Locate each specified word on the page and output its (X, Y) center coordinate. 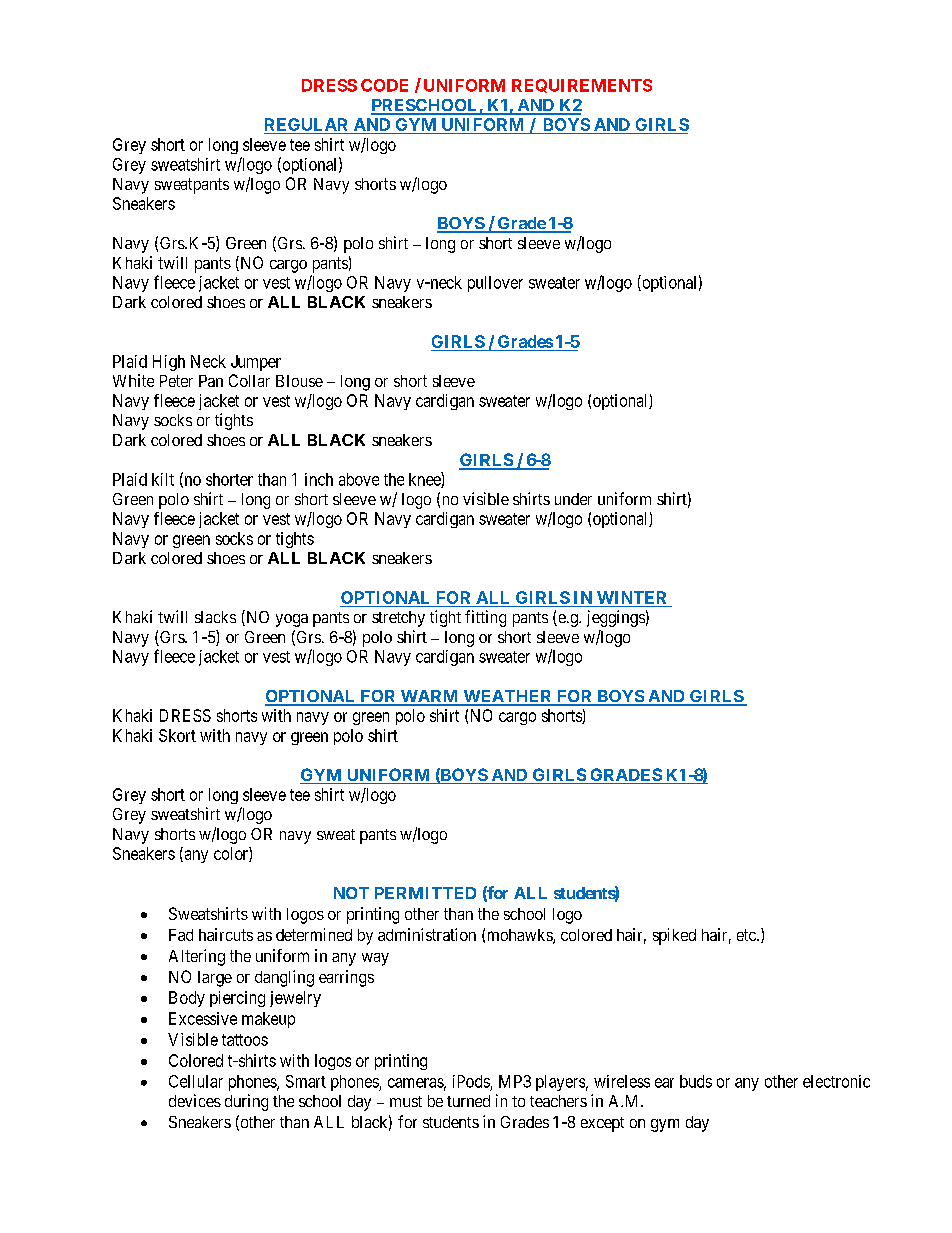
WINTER (632, 599)
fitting (485, 618)
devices (195, 1100)
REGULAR (308, 126)
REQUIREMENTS (582, 86)
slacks (215, 617)
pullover (495, 284)
